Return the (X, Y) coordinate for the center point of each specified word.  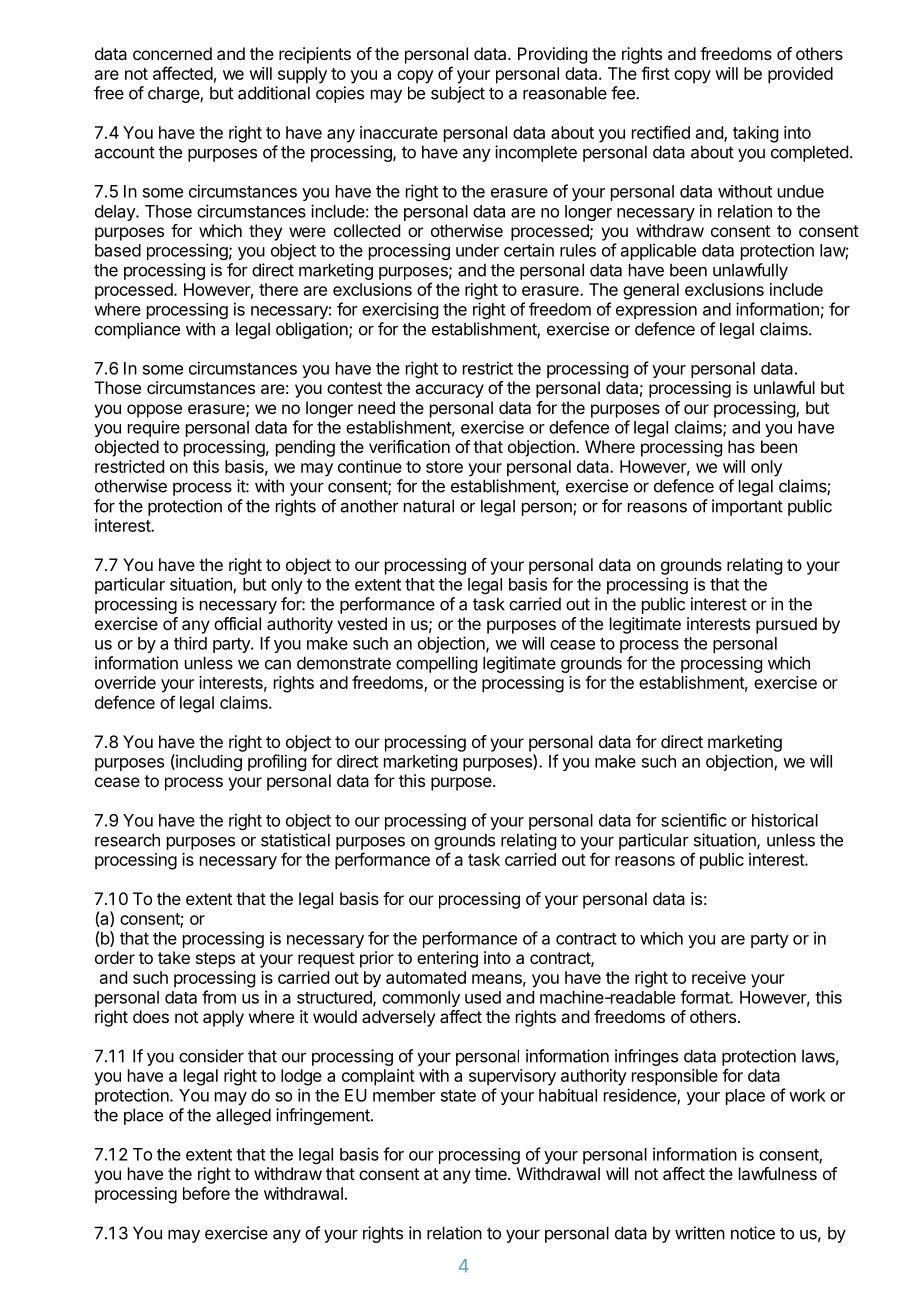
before (206, 1193)
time (492, 1173)
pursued (786, 625)
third (190, 643)
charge (174, 94)
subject (458, 94)
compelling (436, 664)
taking (755, 134)
